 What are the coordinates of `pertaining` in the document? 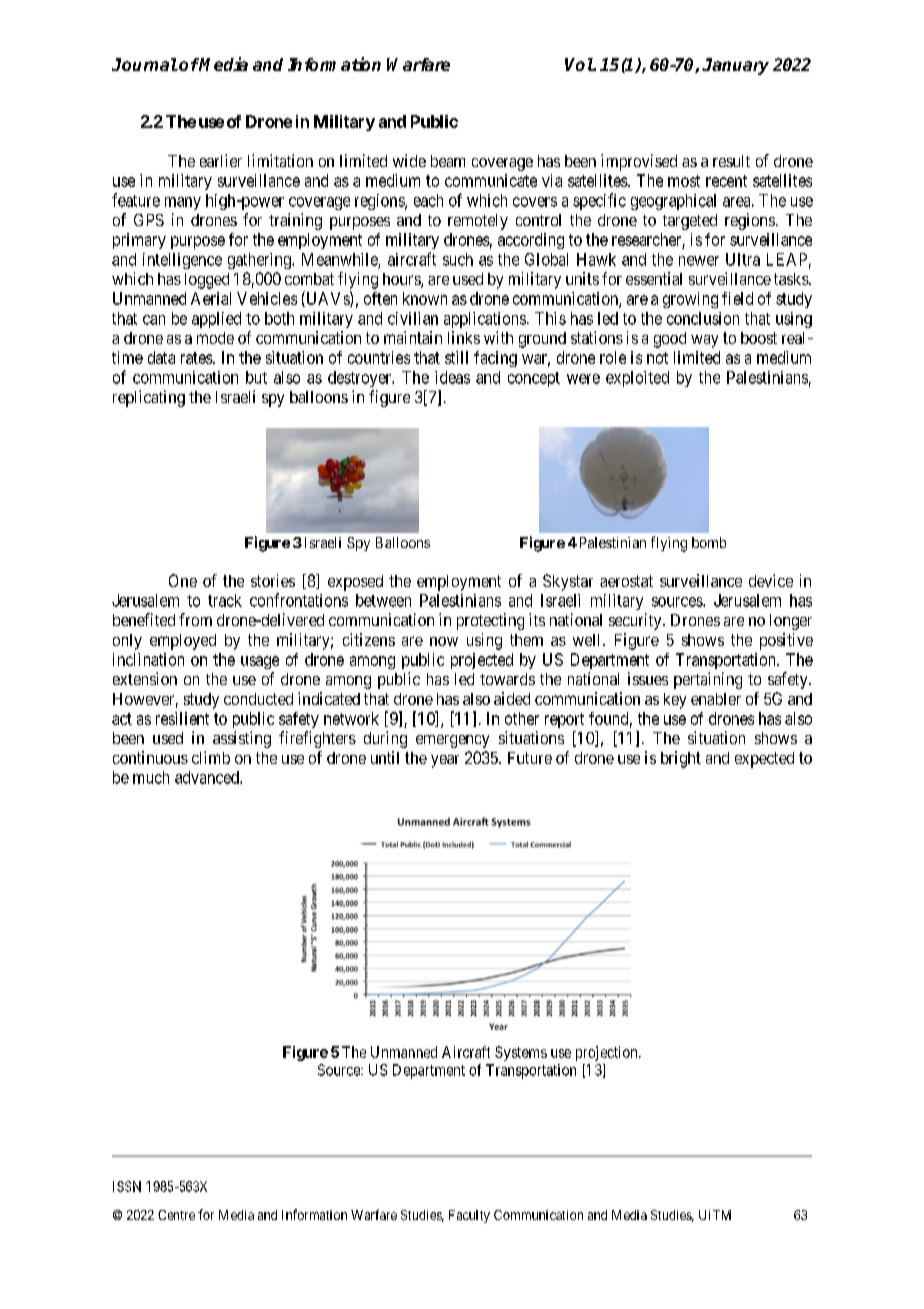 It's located at (708, 680).
